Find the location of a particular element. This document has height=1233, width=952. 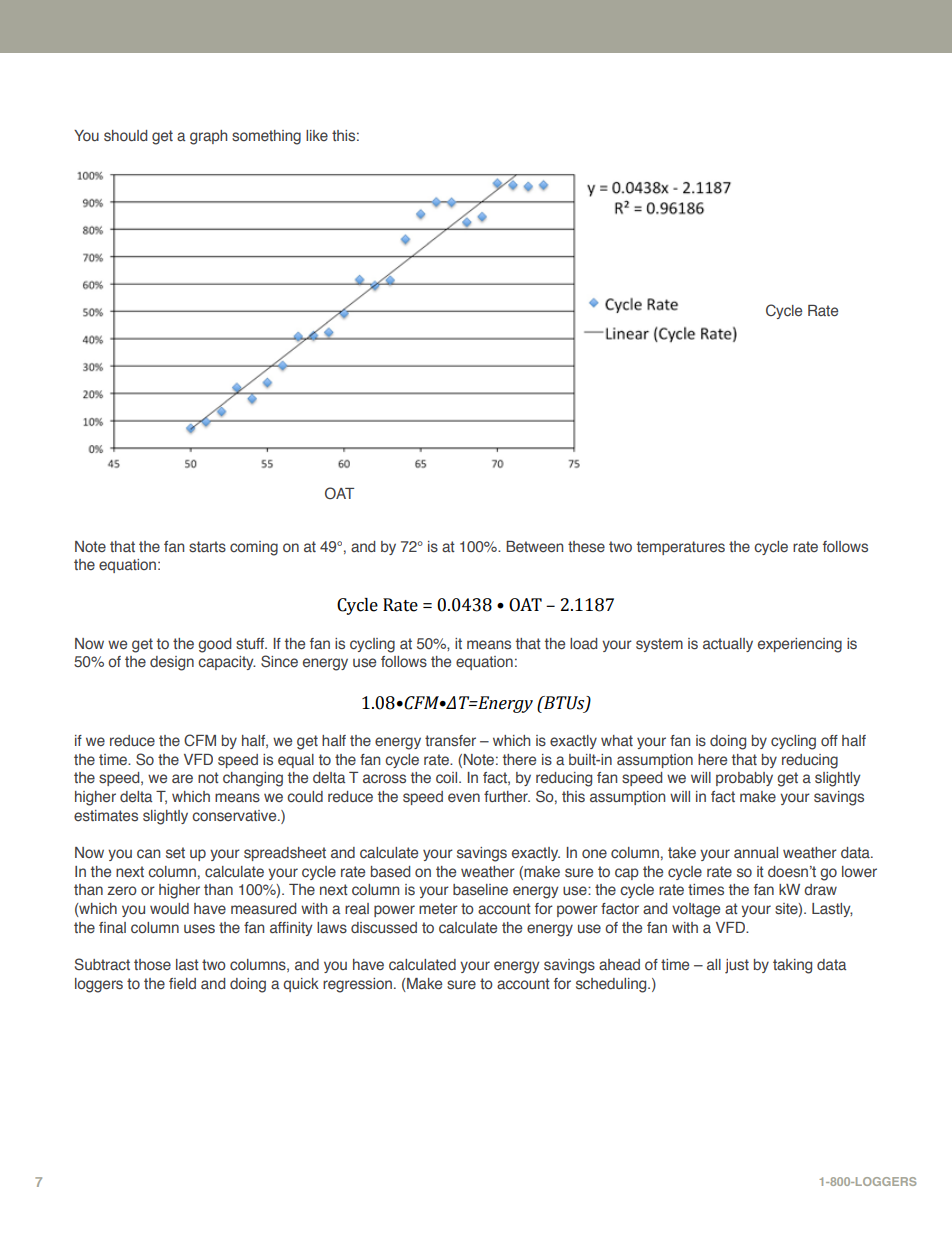

coming is located at coordinates (254, 548).
